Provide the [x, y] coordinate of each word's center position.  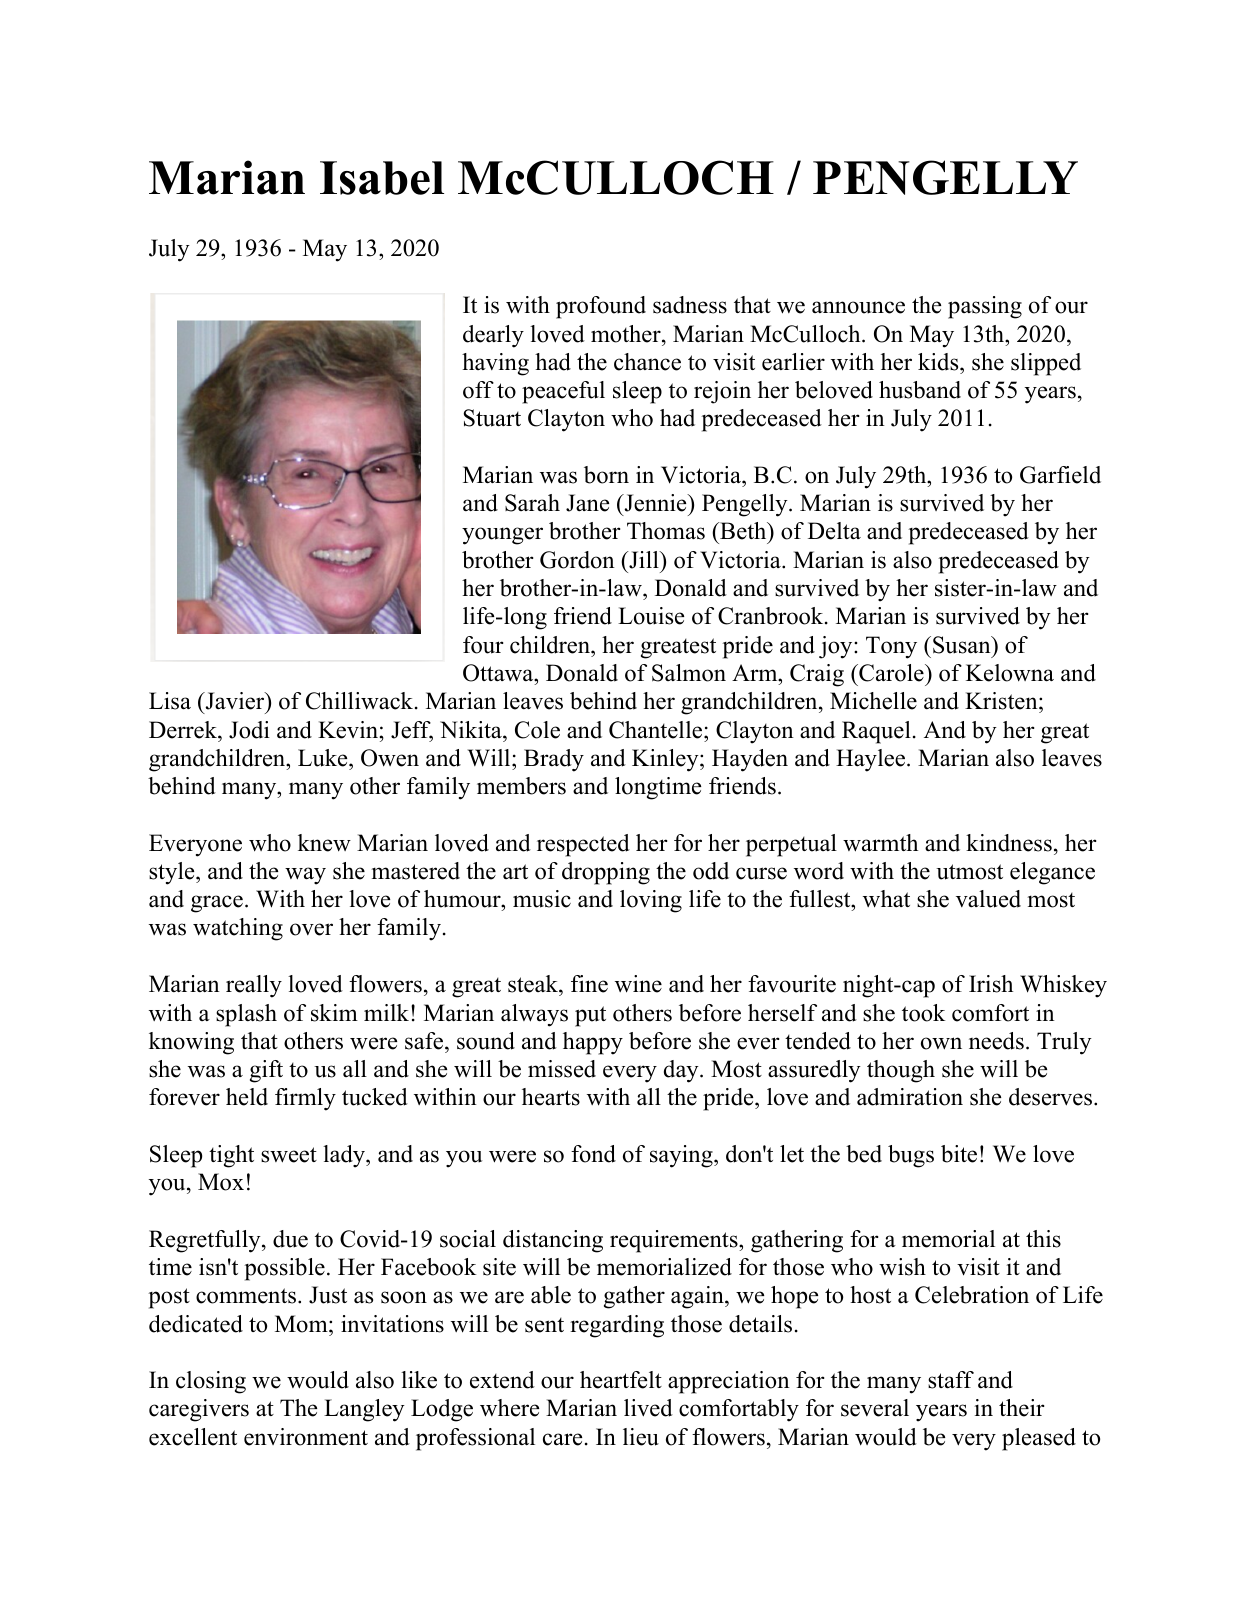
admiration [910, 1097]
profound [601, 307]
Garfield [1060, 475]
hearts [551, 1097]
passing [985, 307]
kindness [1009, 843]
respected [583, 845]
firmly [305, 1099]
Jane [587, 503]
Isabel [382, 178]
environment [306, 1437]
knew [324, 843]
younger [502, 536]
